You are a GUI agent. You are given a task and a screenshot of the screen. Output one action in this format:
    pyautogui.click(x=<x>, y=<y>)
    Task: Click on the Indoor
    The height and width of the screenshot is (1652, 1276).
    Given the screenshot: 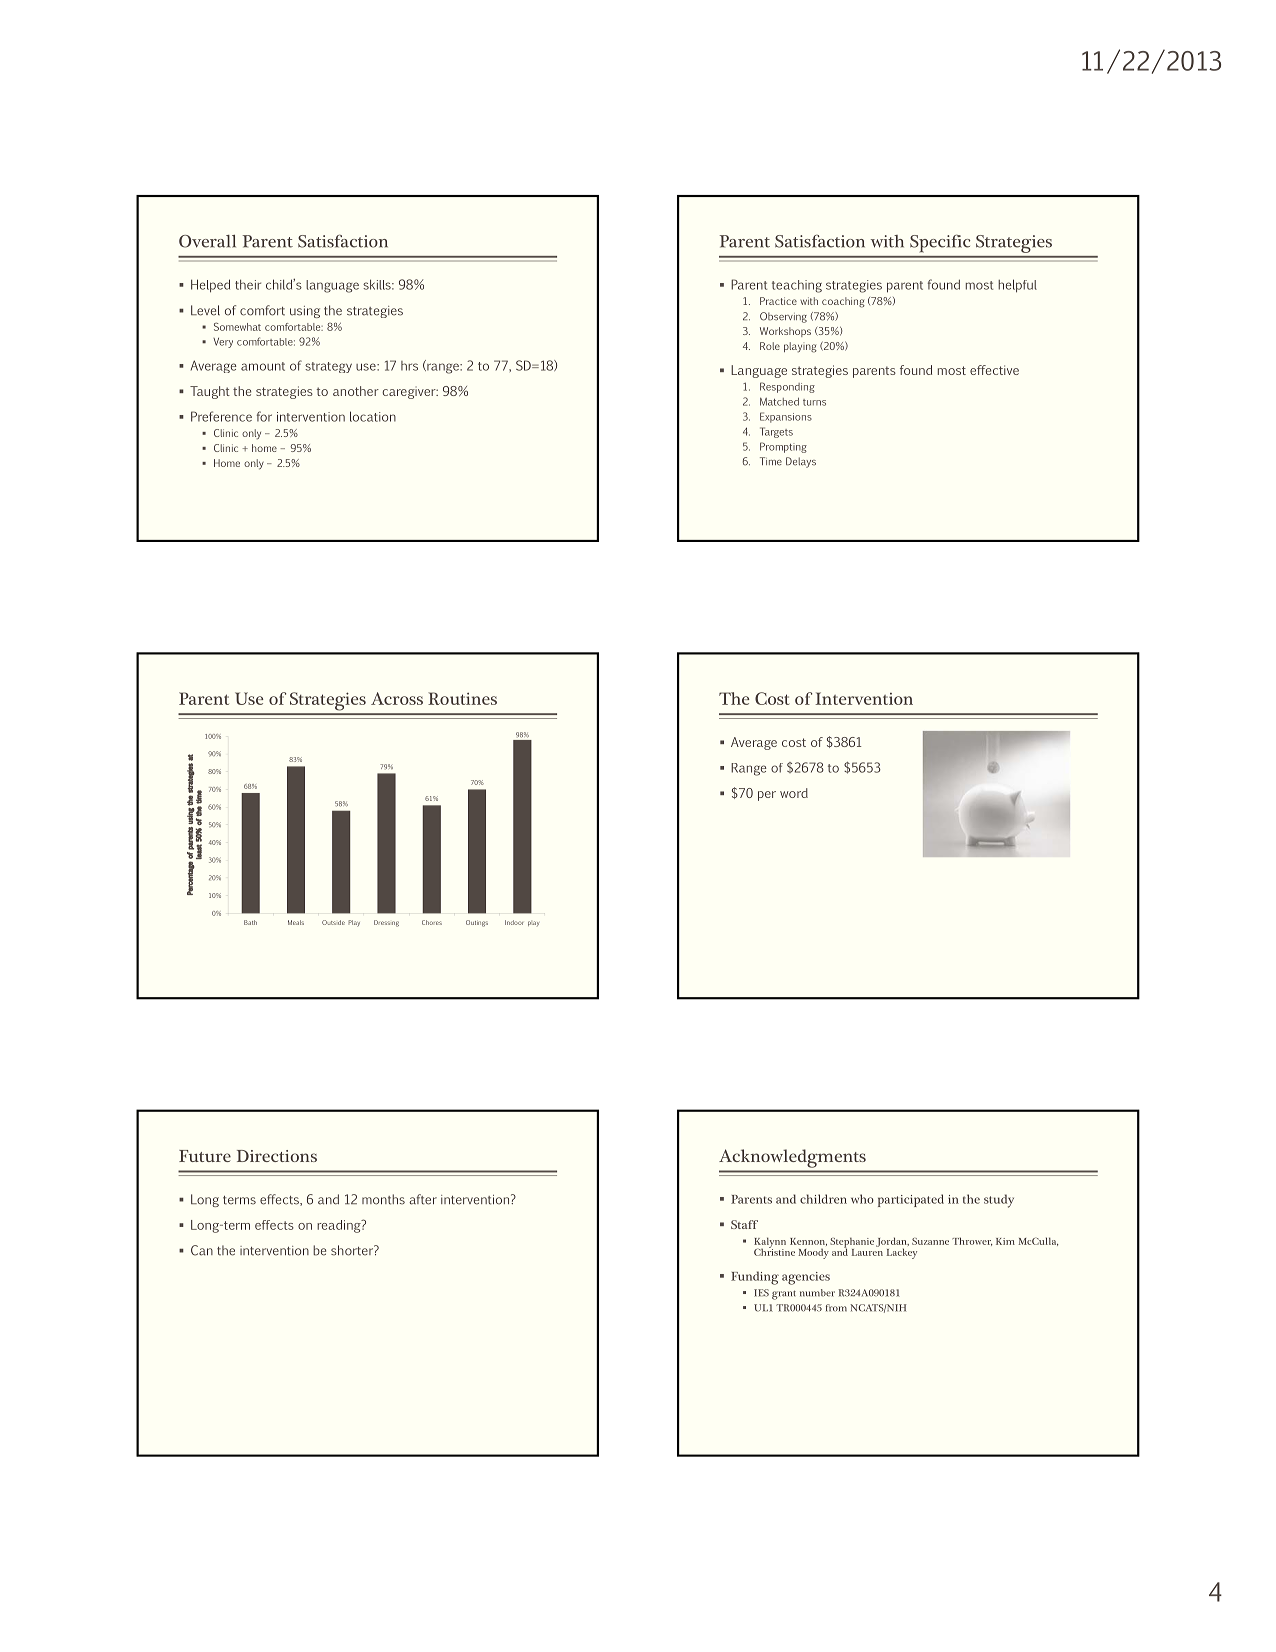 What is the action you would take?
    pyautogui.click(x=514, y=922)
